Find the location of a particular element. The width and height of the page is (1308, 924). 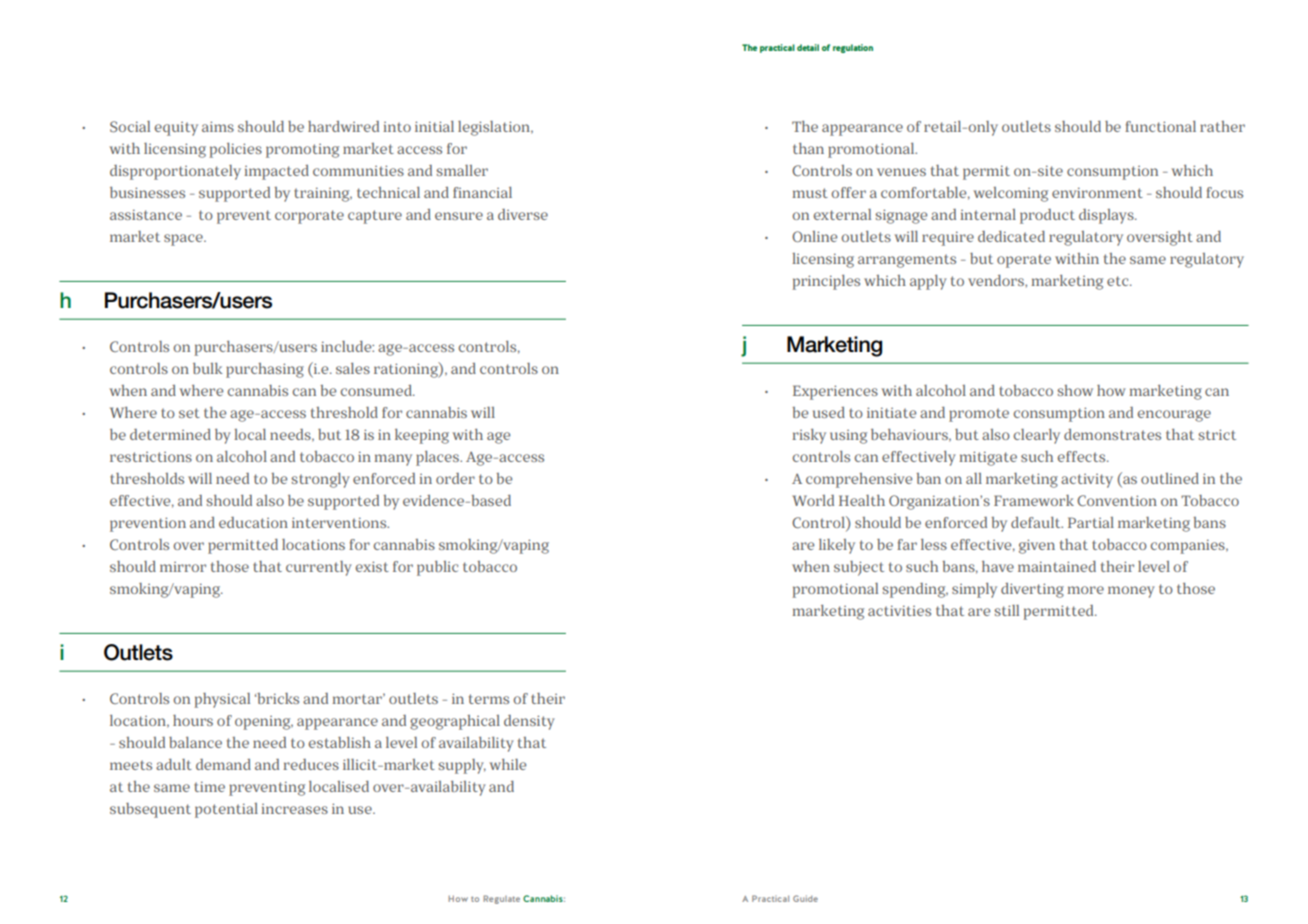

detail is located at coordinates (808, 47).
